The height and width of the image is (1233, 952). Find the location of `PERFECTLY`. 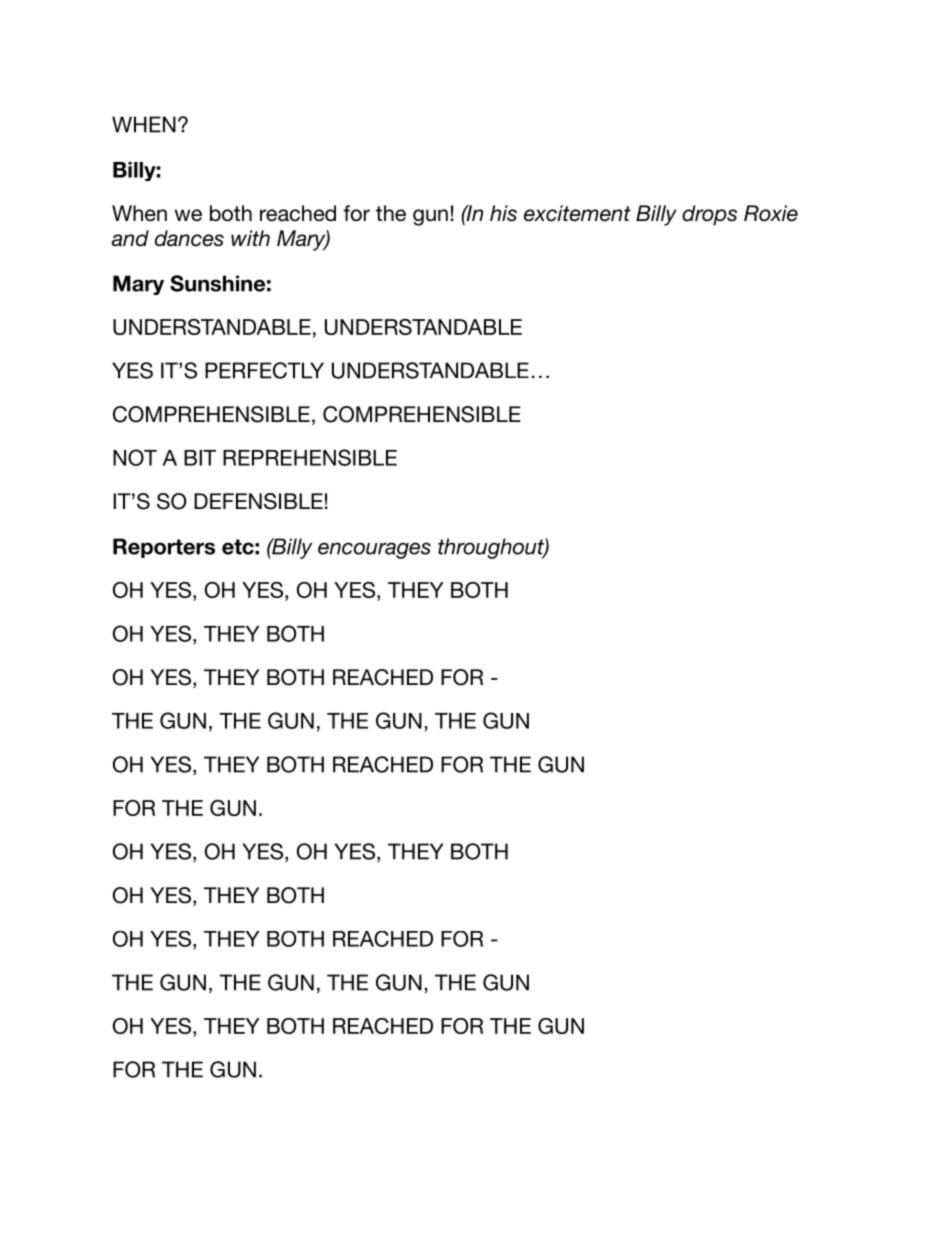

PERFECTLY is located at coordinates (264, 370).
